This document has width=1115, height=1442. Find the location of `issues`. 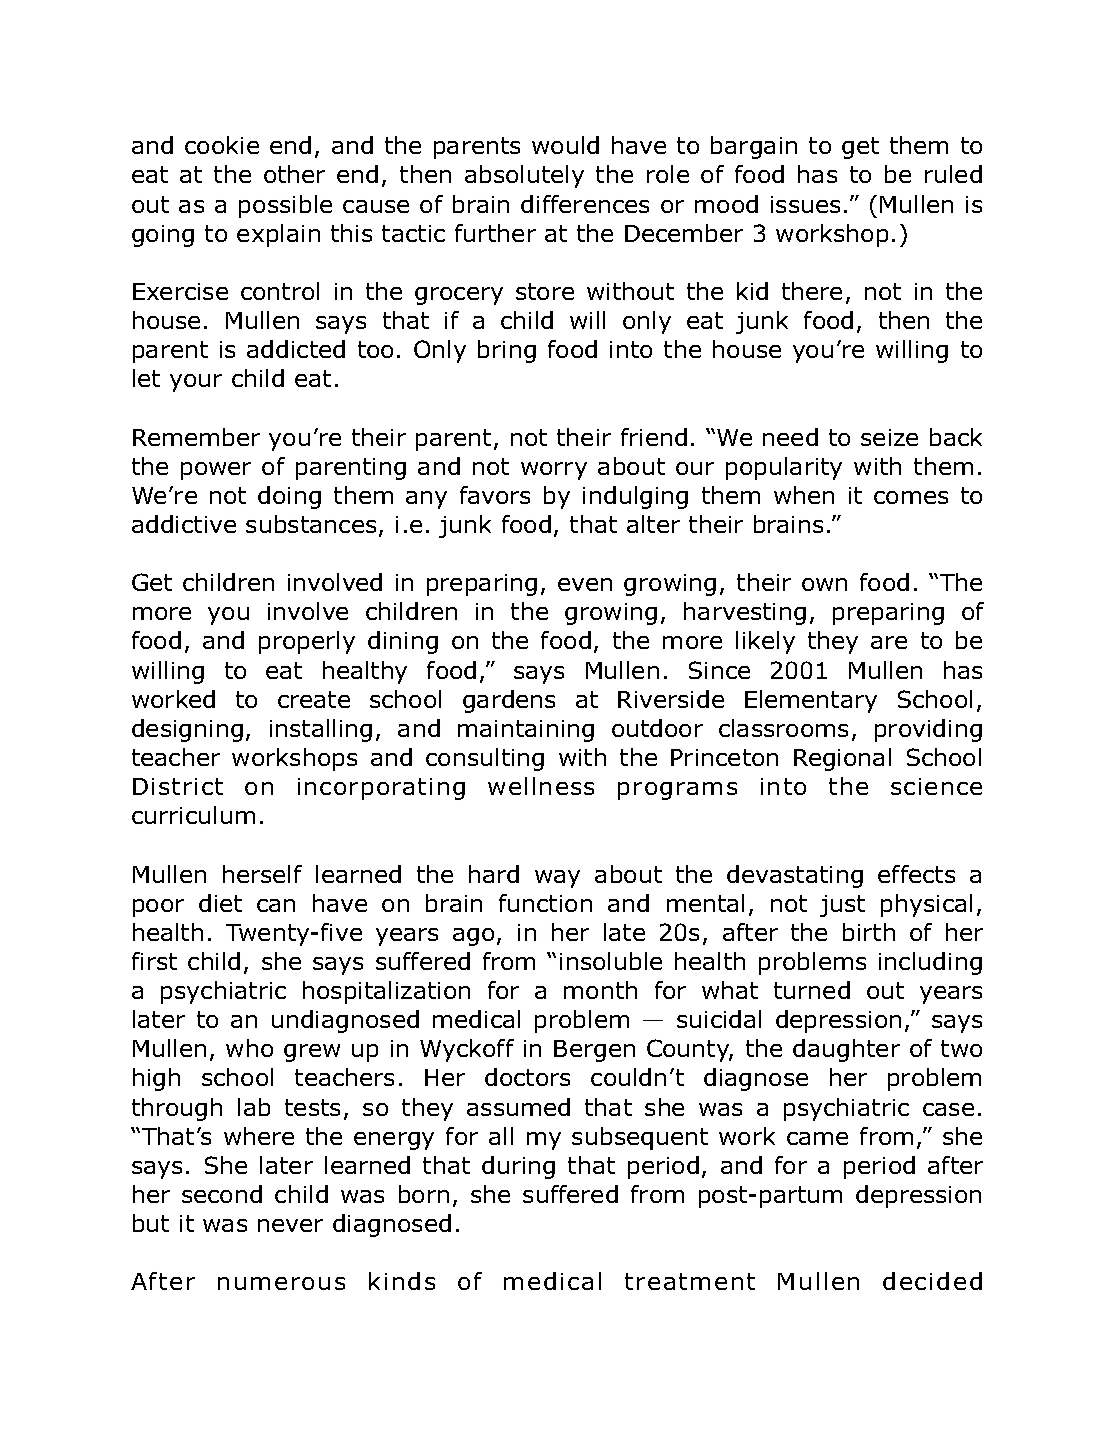

issues is located at coordinates (805, 204).
